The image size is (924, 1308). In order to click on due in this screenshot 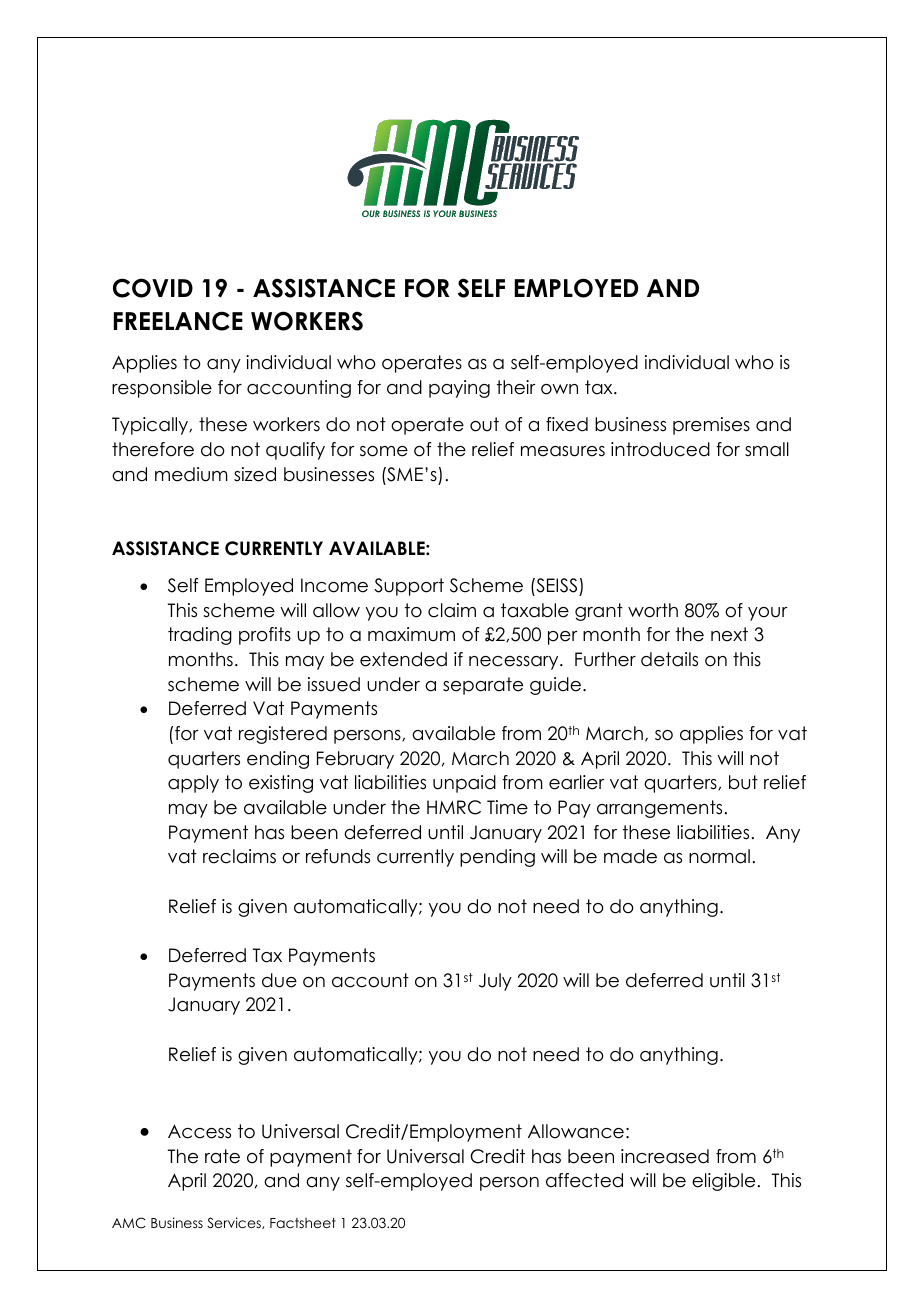, I will do `click(279, 980)`.
